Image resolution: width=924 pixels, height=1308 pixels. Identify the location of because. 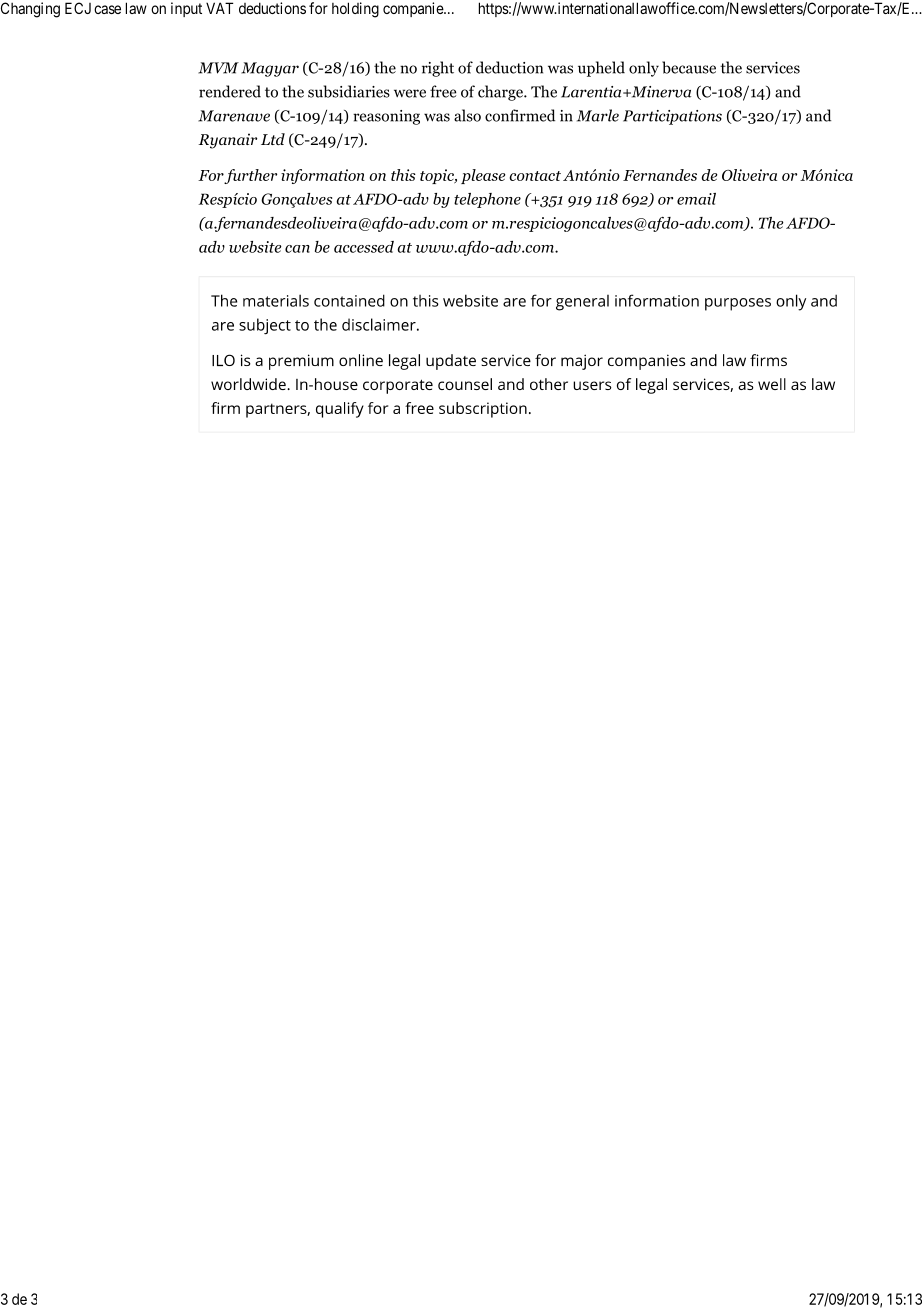
(689, 67).
